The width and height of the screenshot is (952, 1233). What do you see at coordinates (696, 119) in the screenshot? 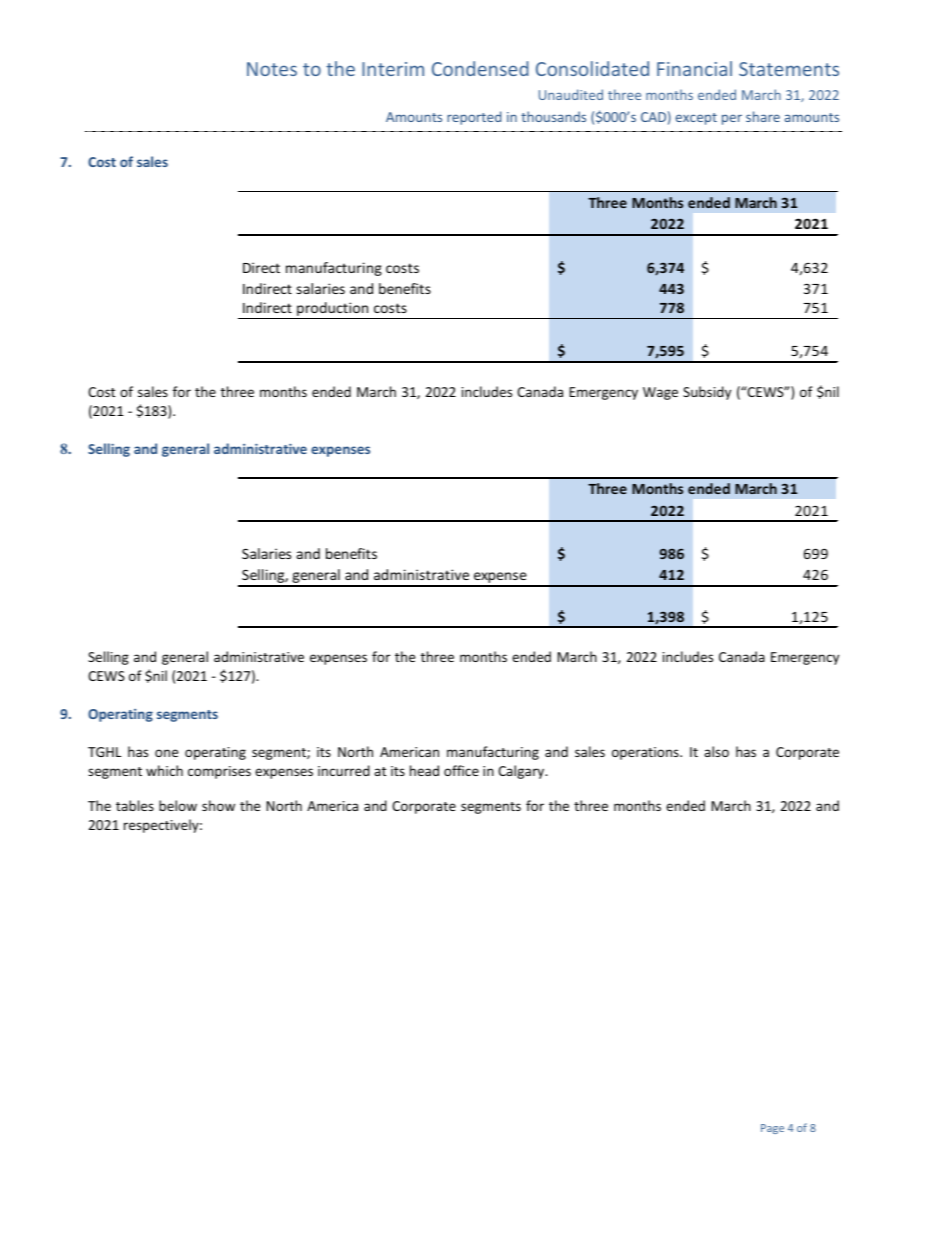
I see `except` at bounding box center [696, 119].
